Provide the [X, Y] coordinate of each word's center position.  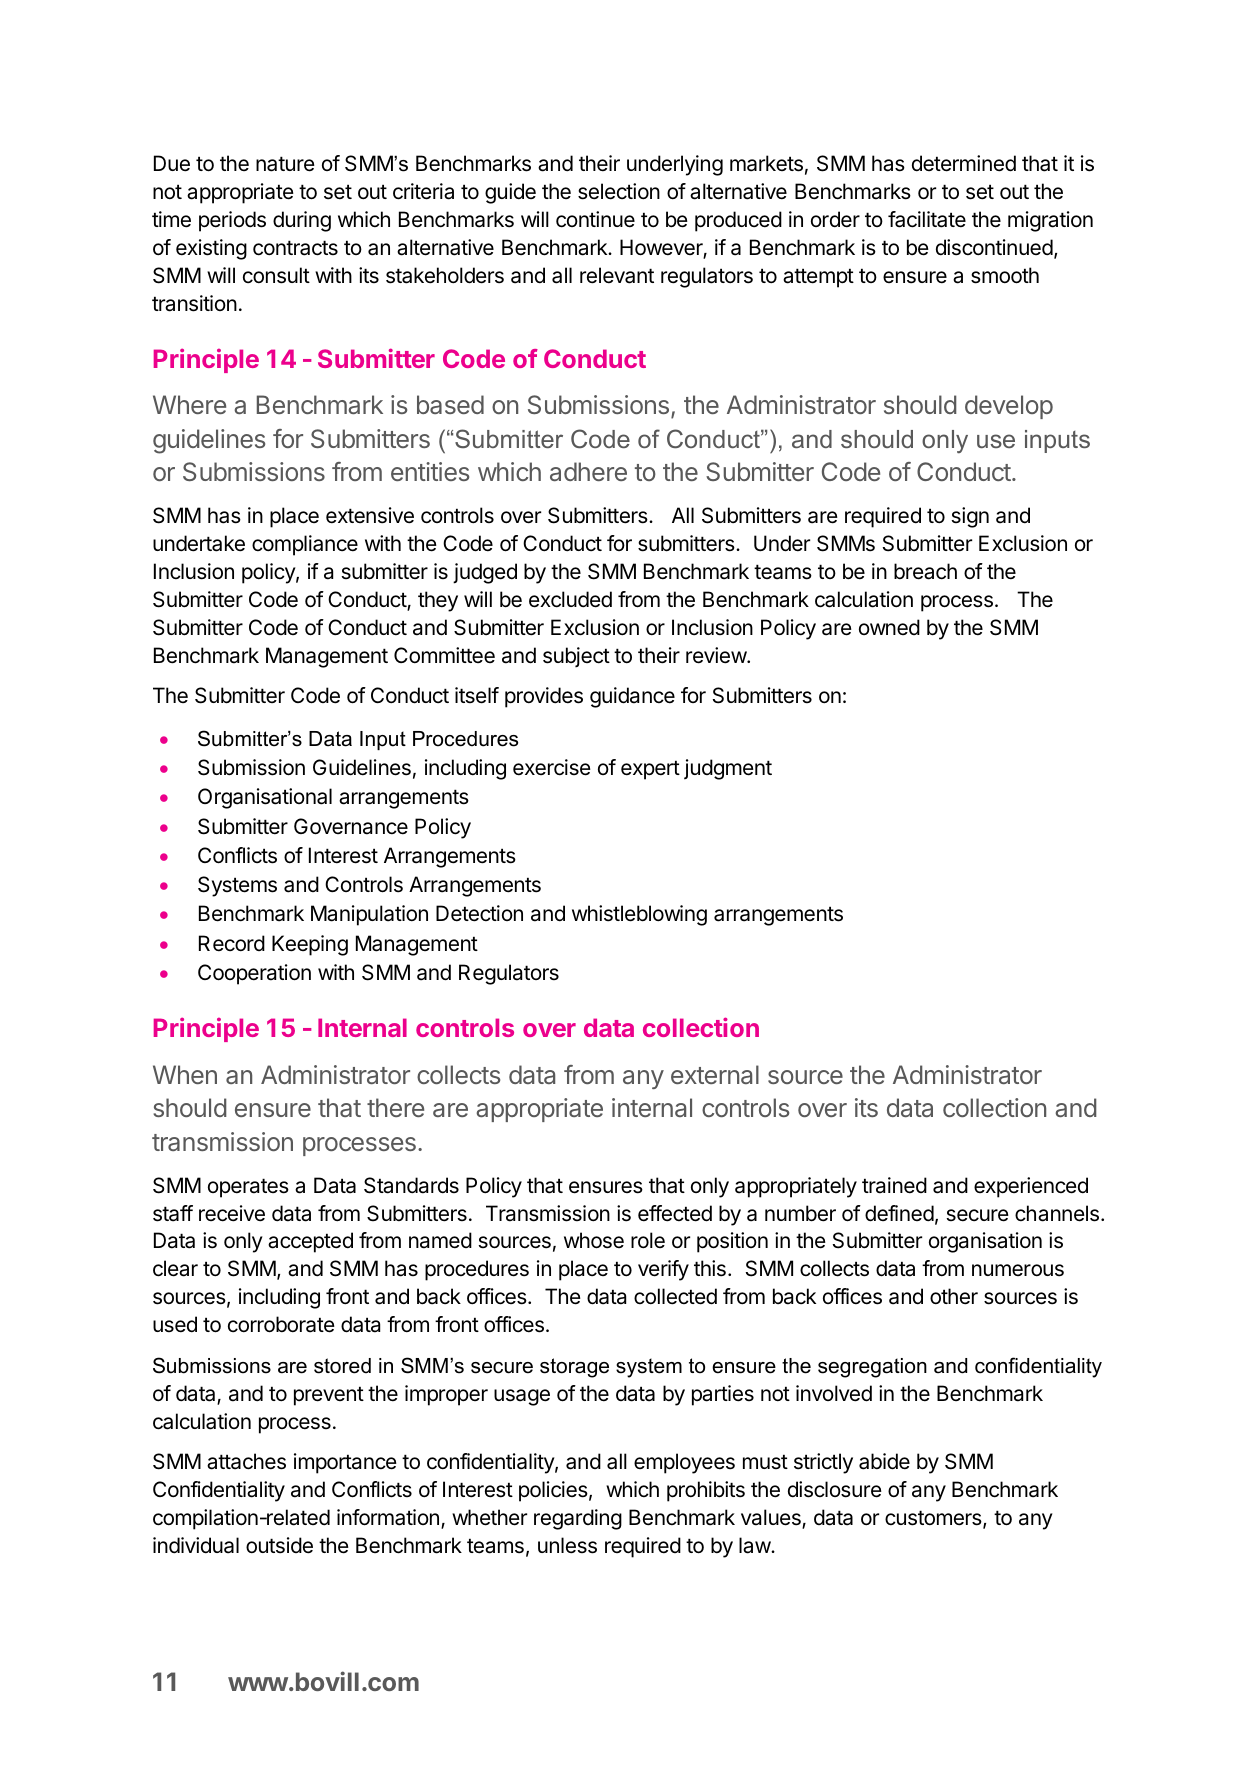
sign [970, 517]
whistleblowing [639, 915]
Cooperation [254, 974]
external [715, 1074]
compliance [305, 545]
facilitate [927, 219]
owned [889, 627]
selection [619, 191]
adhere [588, 471]
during [302, 221]
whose [594, 1240]
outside [279, 1545]
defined [899, 1213]
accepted [310, 1242]
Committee [444, 655]
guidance [632, 697]
